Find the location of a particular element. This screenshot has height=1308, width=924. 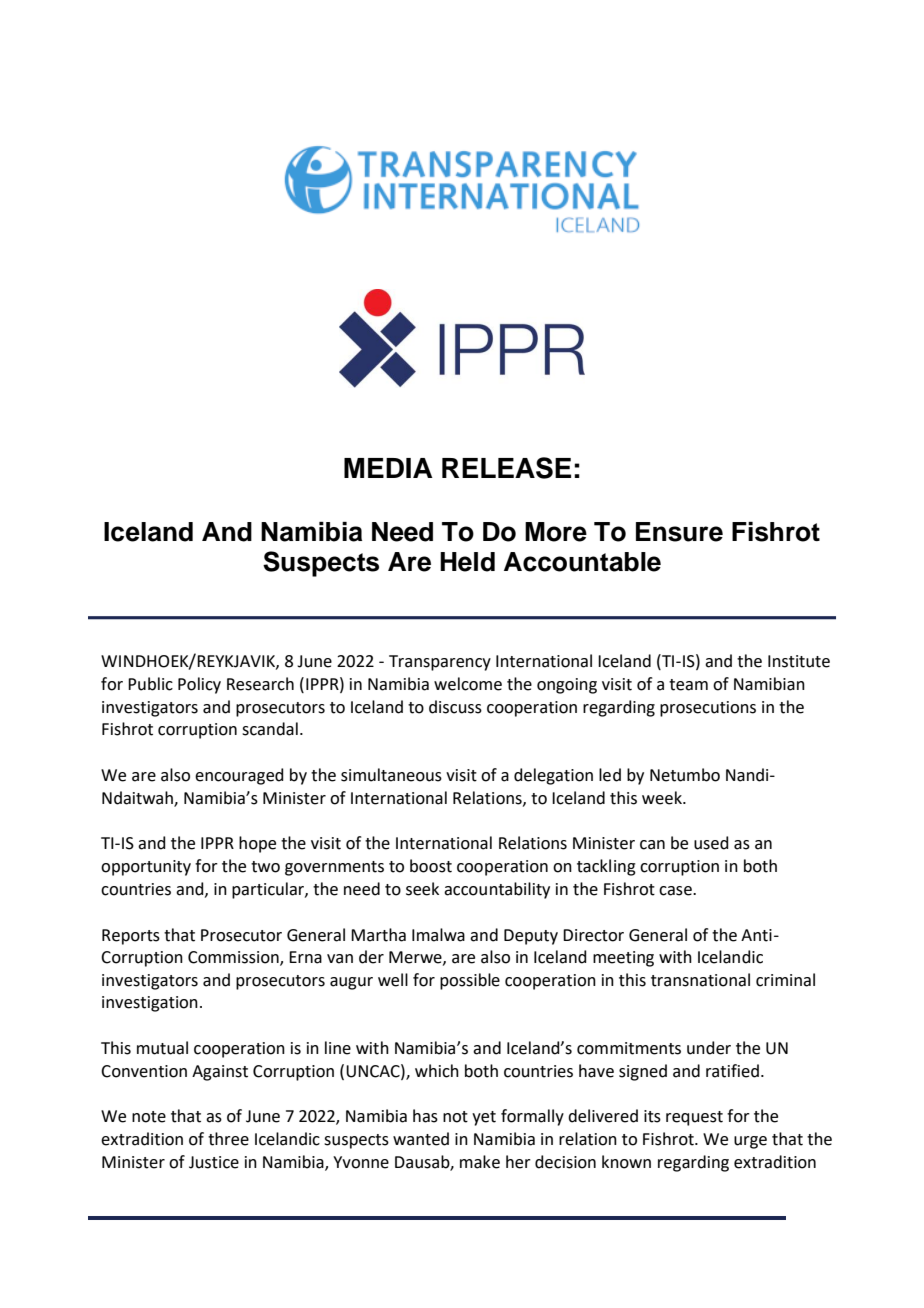

case is located at coordinates (676, 891).
